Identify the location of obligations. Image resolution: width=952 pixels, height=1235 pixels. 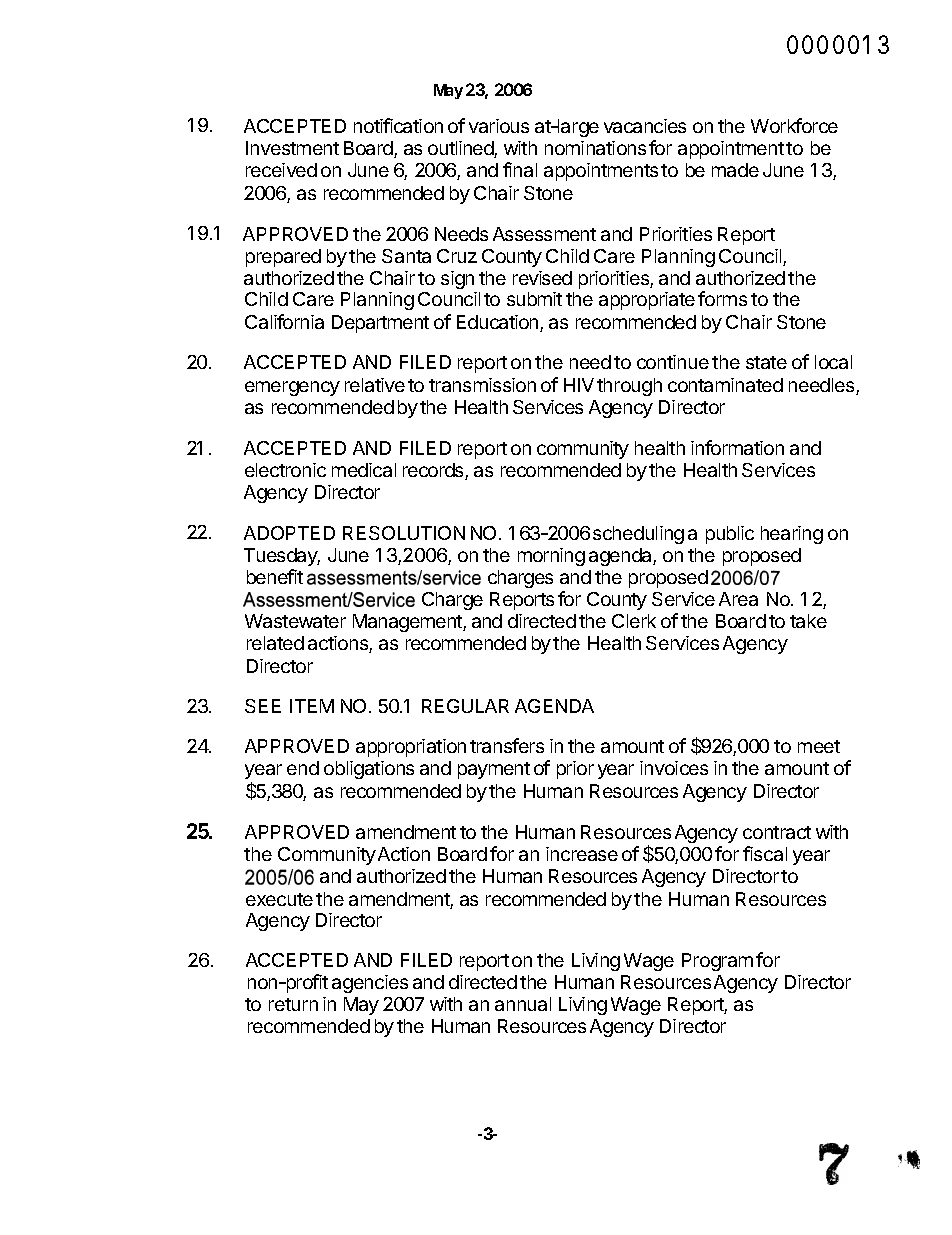
(369, 770).
